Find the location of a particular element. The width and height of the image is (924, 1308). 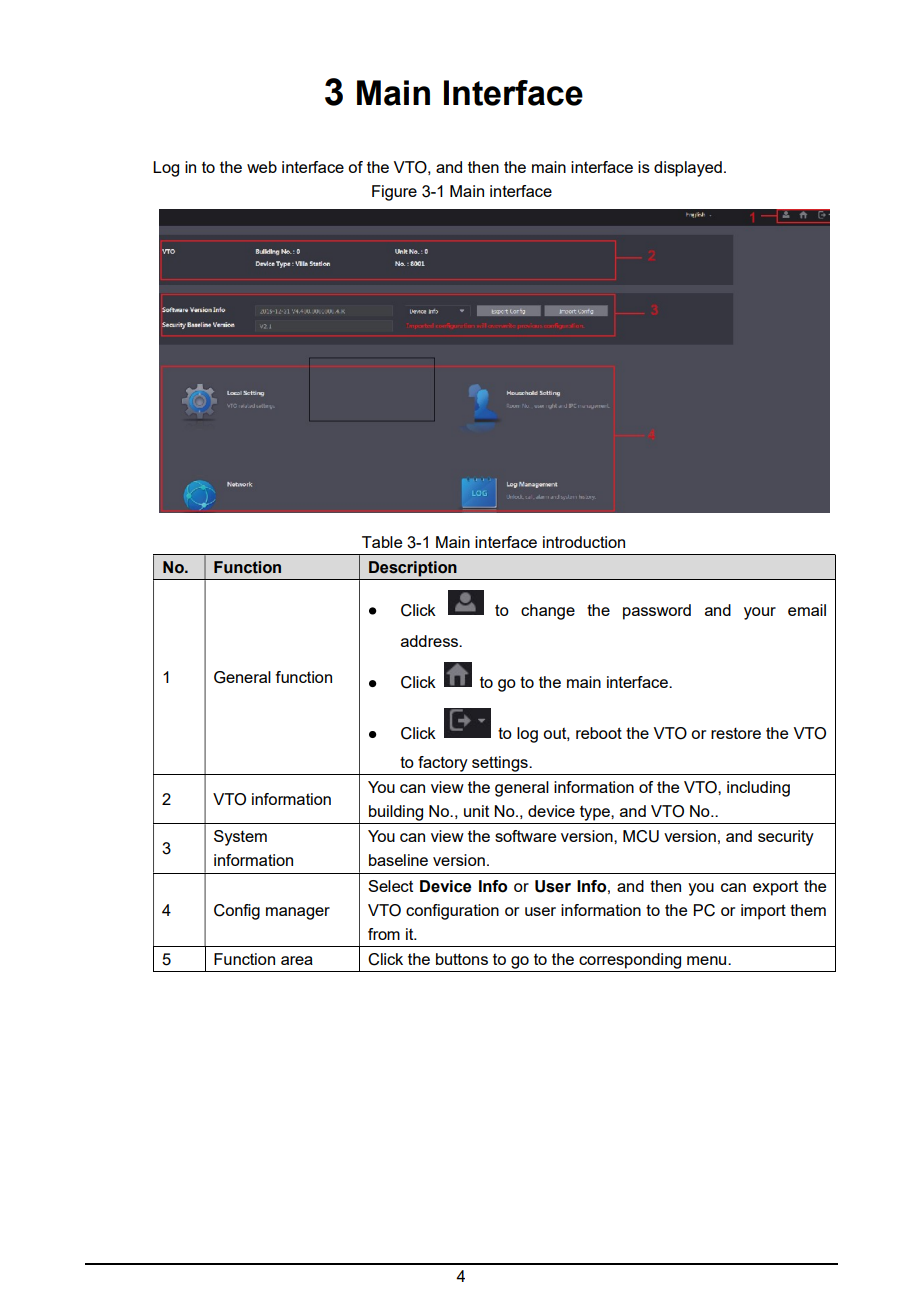

introduction is located at coordinates (584, 542).
